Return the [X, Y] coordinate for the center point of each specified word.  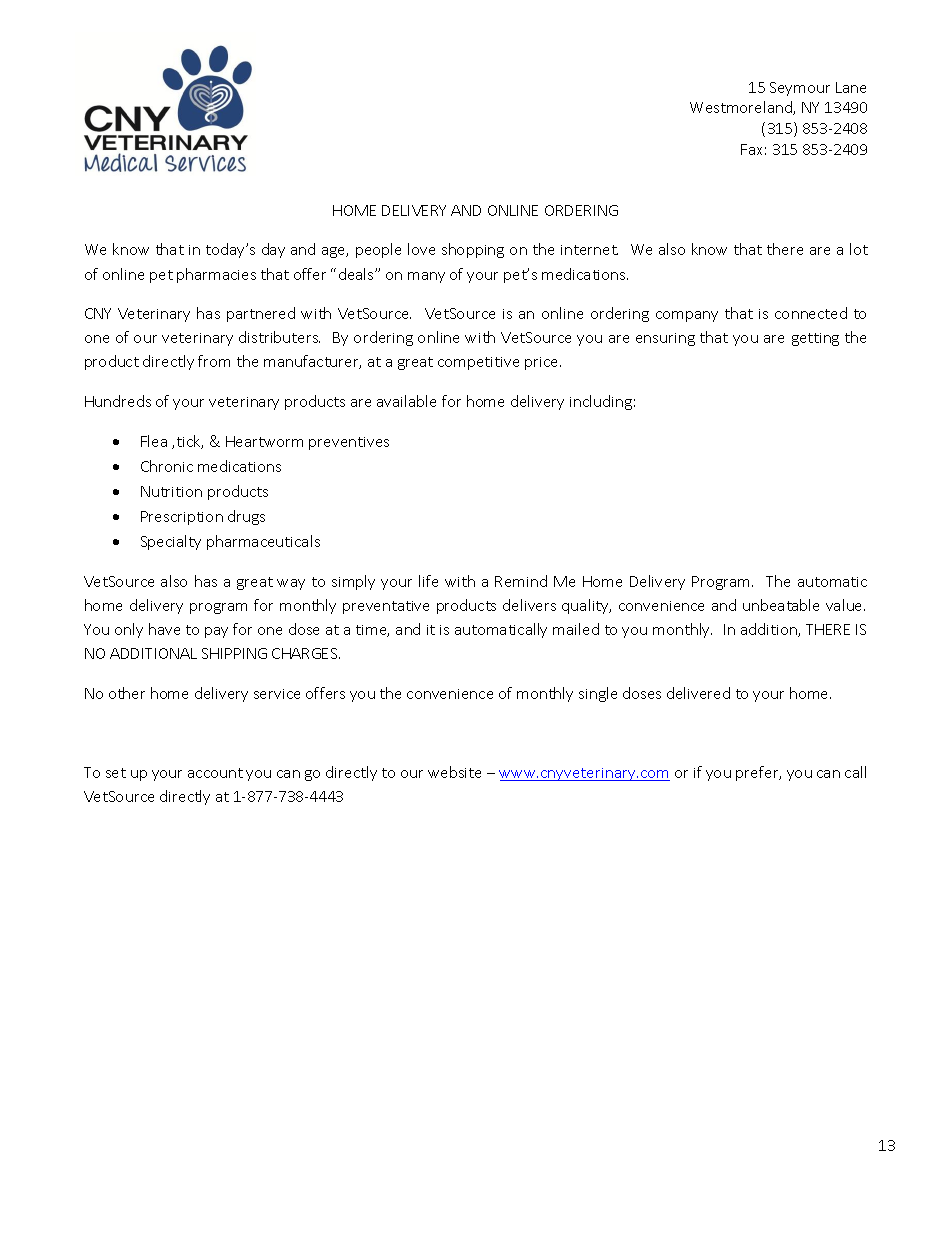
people [378, 250]
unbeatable [781, 605]
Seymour [800, 89]
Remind [521, 581]
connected [811, 313]
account [215, 773]
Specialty [171, 542]
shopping [473, 250]
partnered [261, 314]
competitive [478, 363]
